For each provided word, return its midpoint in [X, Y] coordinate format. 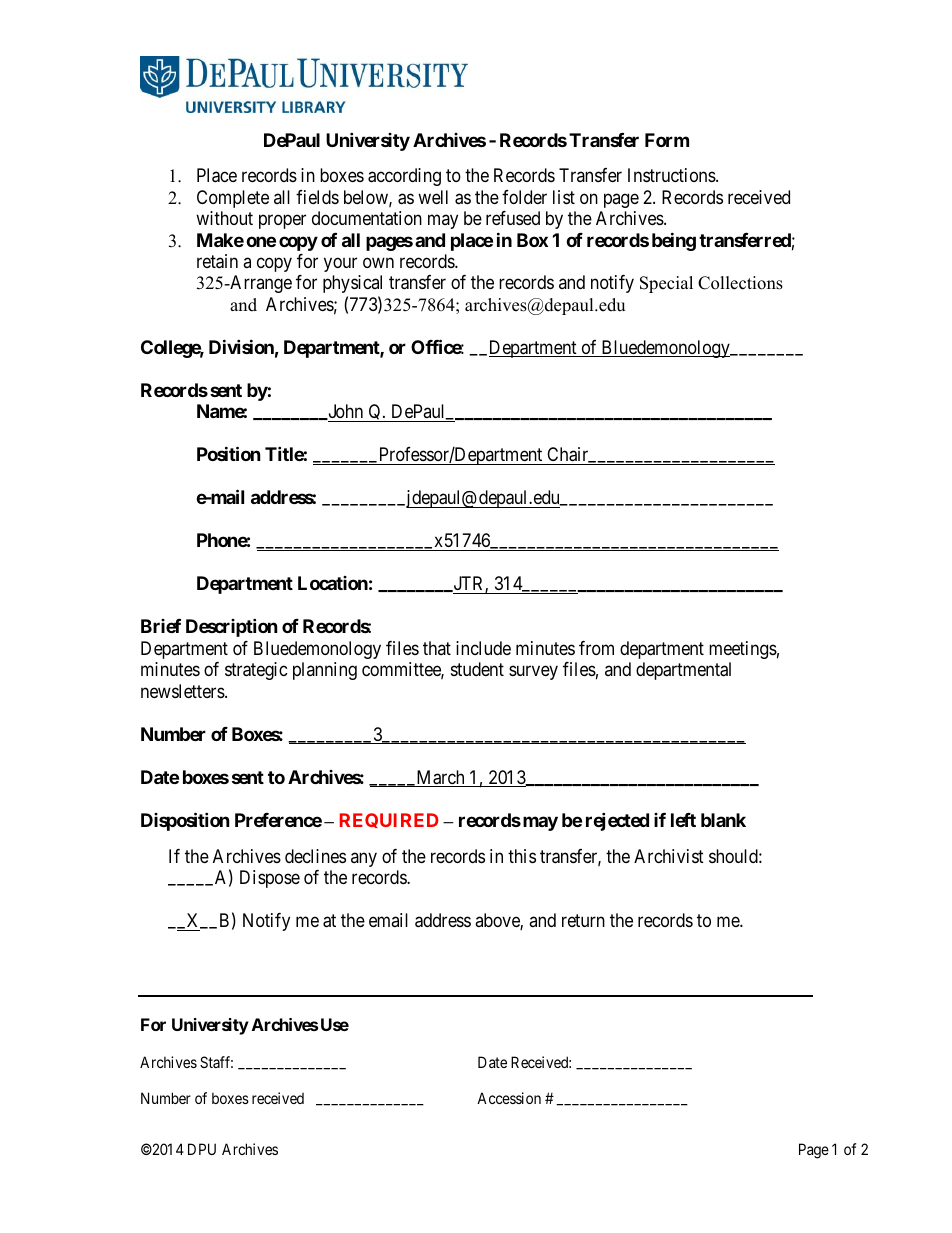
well [433, 197]
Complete [233, 199]
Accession [509, 1098]
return [583, 920]
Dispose [270, 879]
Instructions [672, 175]
